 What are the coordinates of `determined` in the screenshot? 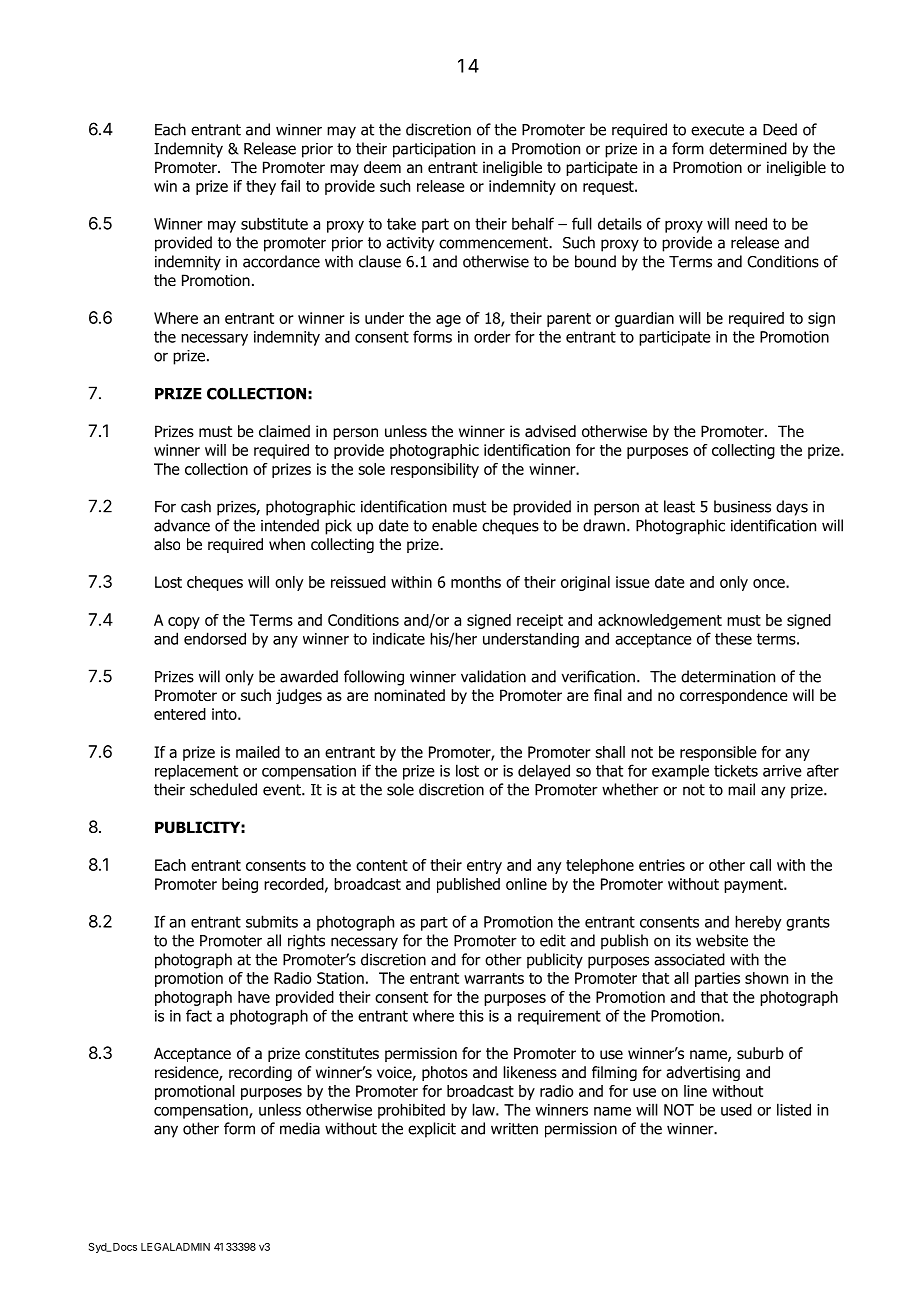 It's located at (748, 148).
